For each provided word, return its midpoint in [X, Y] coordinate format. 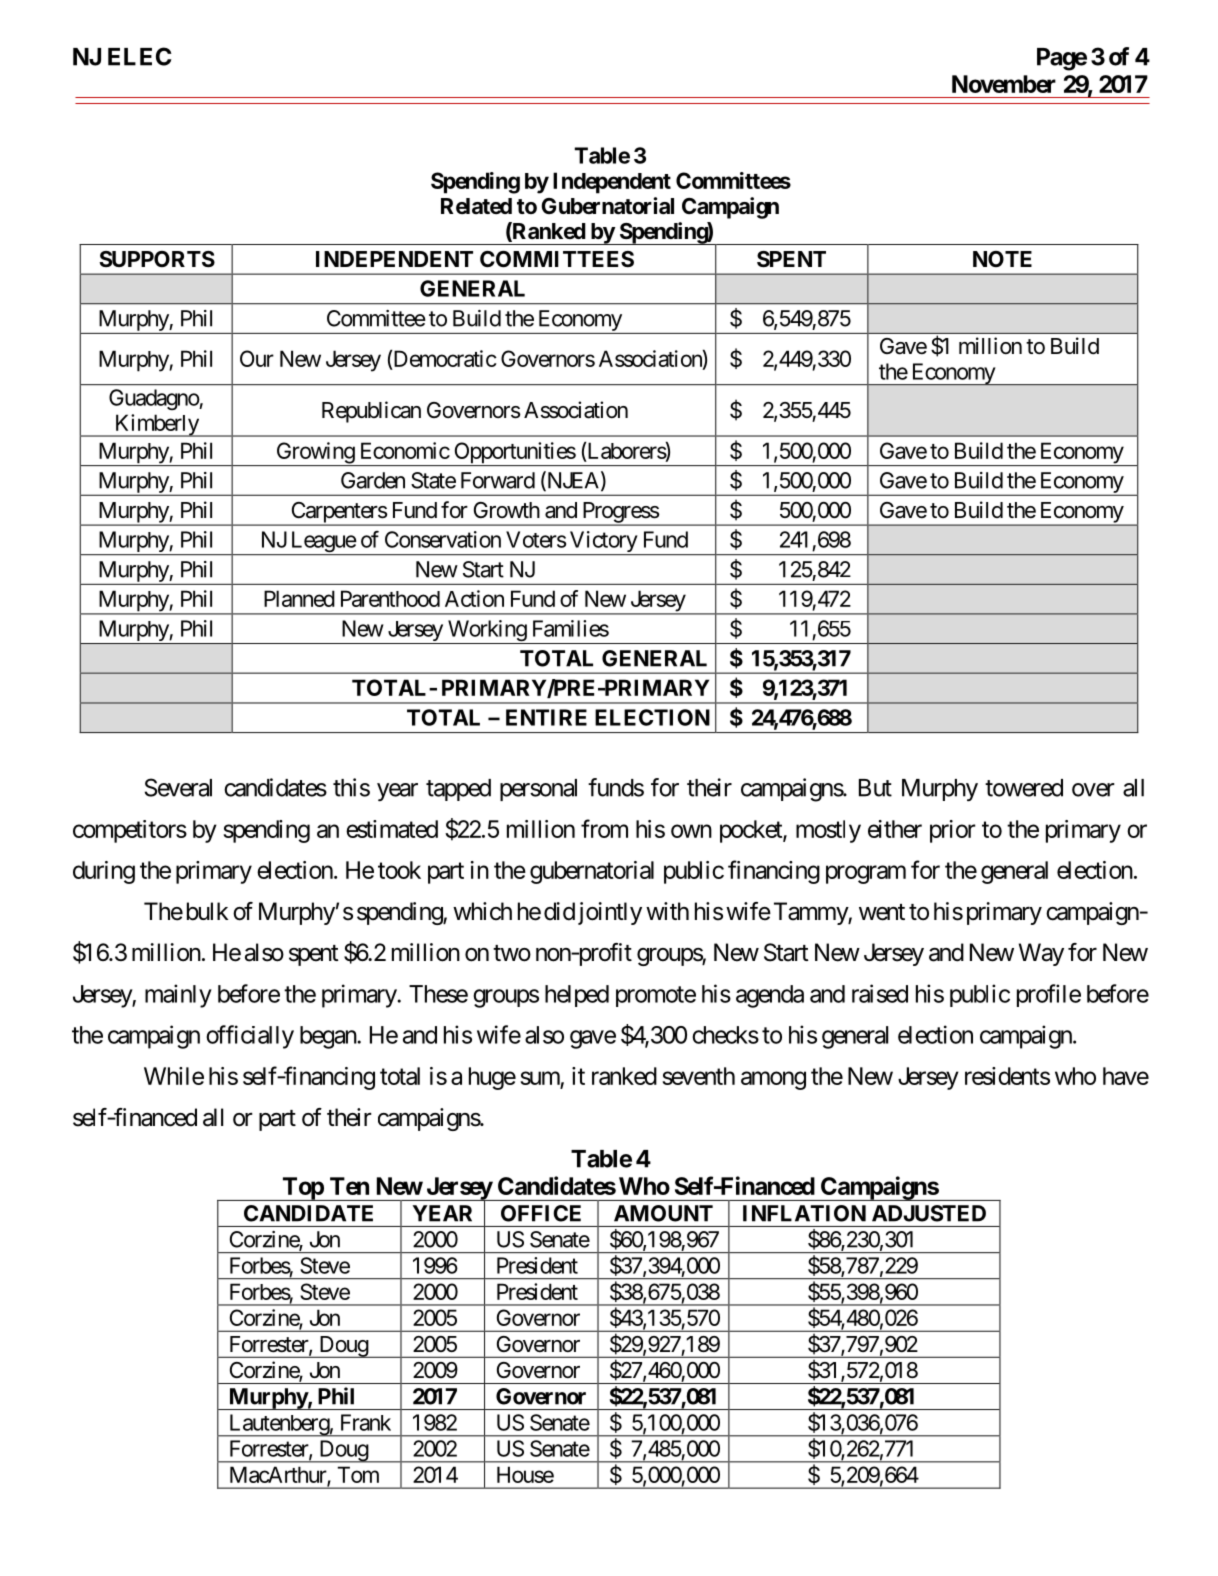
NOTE [1002, 259]
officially [250, 1037]
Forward [498, 480]
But [875, 788]
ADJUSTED [929, 1213]
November [1004, 84]
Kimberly [156, 425]
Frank [366, 1422]
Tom [358, 1474]
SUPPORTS [157, 259]
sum [540, 1078]
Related [476, 206]
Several [178, 787]
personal [538, 790]
